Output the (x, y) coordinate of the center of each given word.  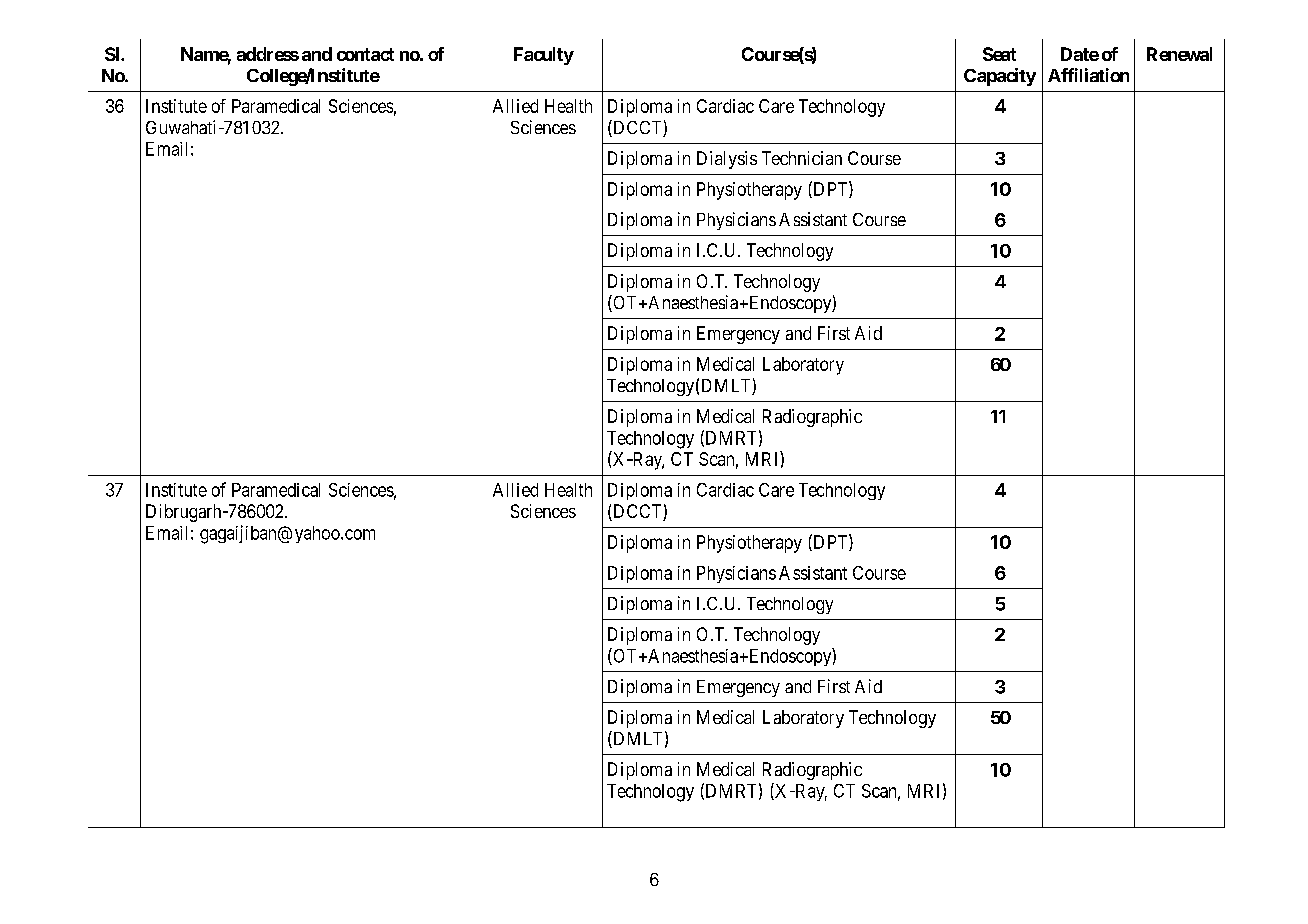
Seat (999, 54)
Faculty (544, 56)
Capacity (1000, 77)
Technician (802, 158)
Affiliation (1088, 75)
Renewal (1179, 54)
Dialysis (727, 160)
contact (365, 54)
